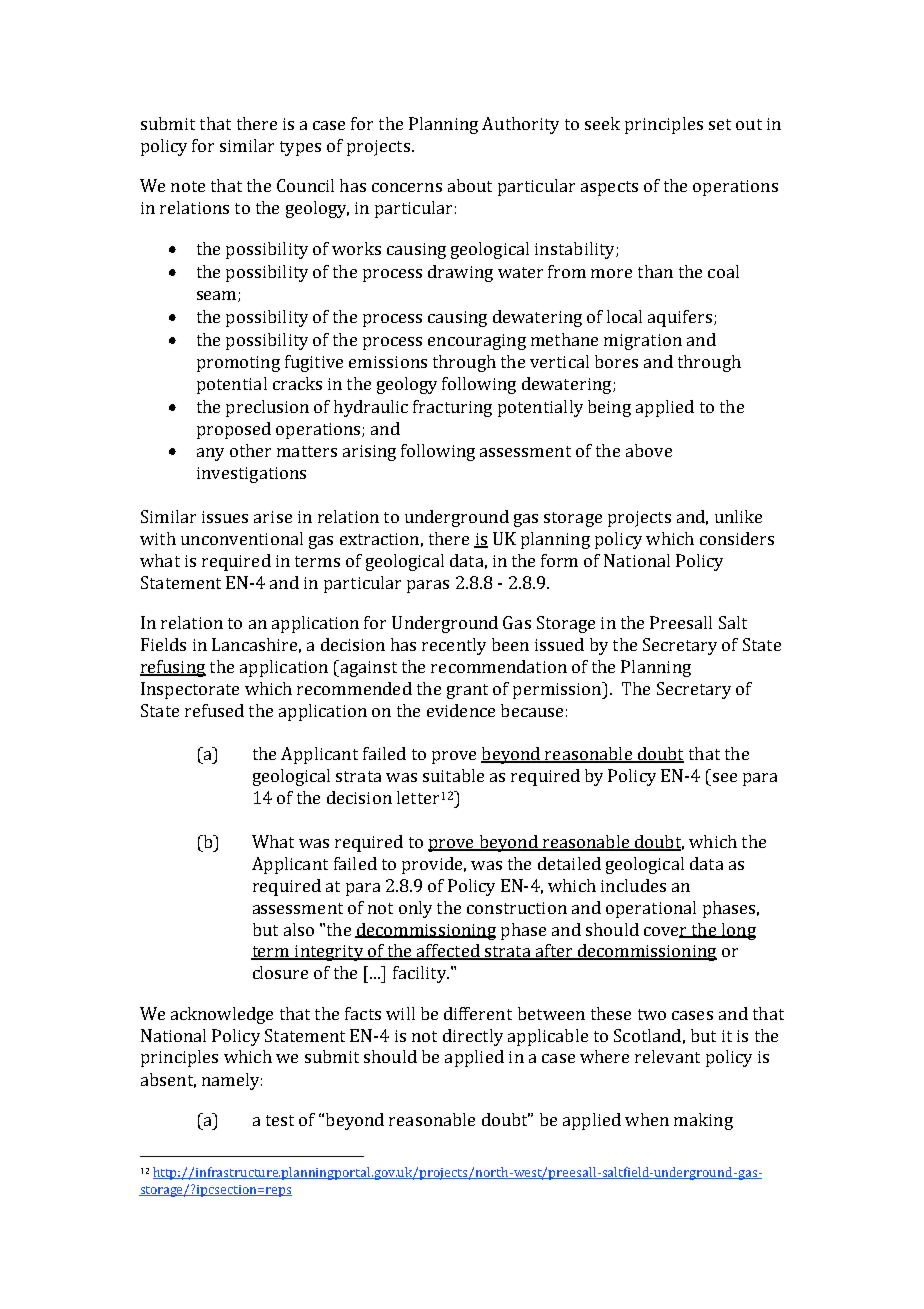 Image resolution: width=924 pixels, height=1309 pixels. Describe the element at coordinates (652, 1014) in the screenshot. I see `two` at that location.
